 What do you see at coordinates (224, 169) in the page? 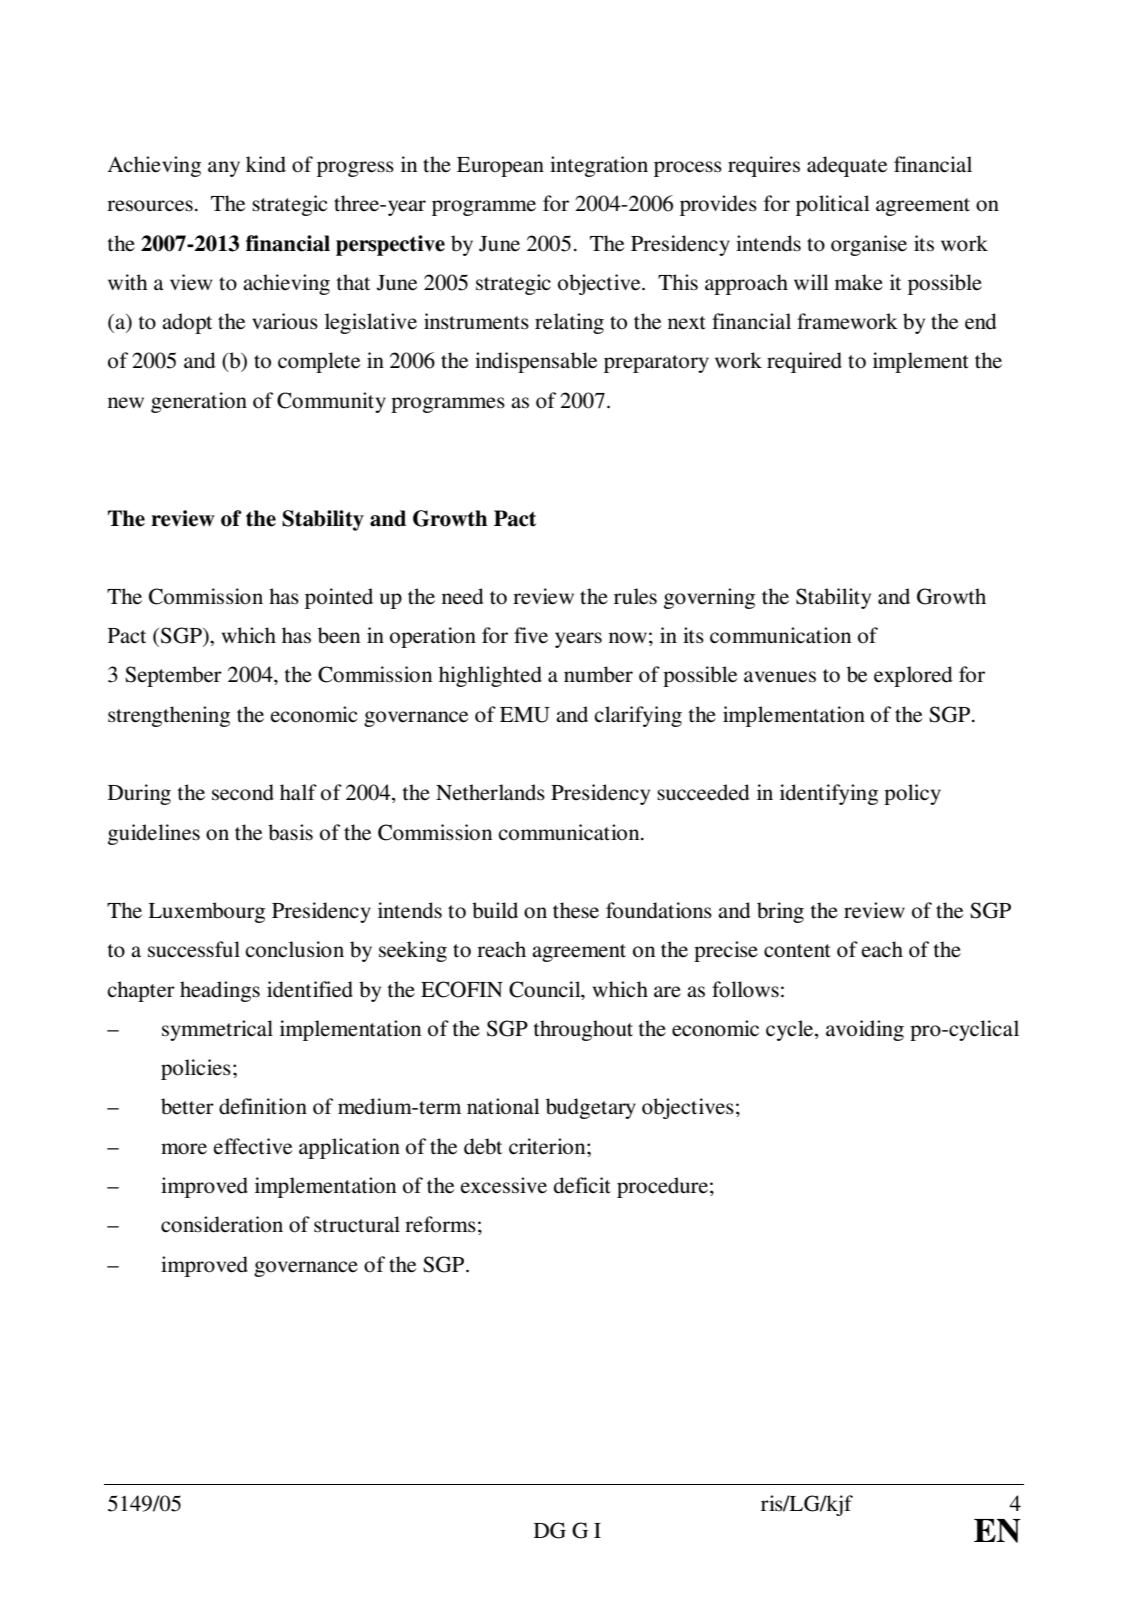
I see `any` at bounding box center [224, 169].
